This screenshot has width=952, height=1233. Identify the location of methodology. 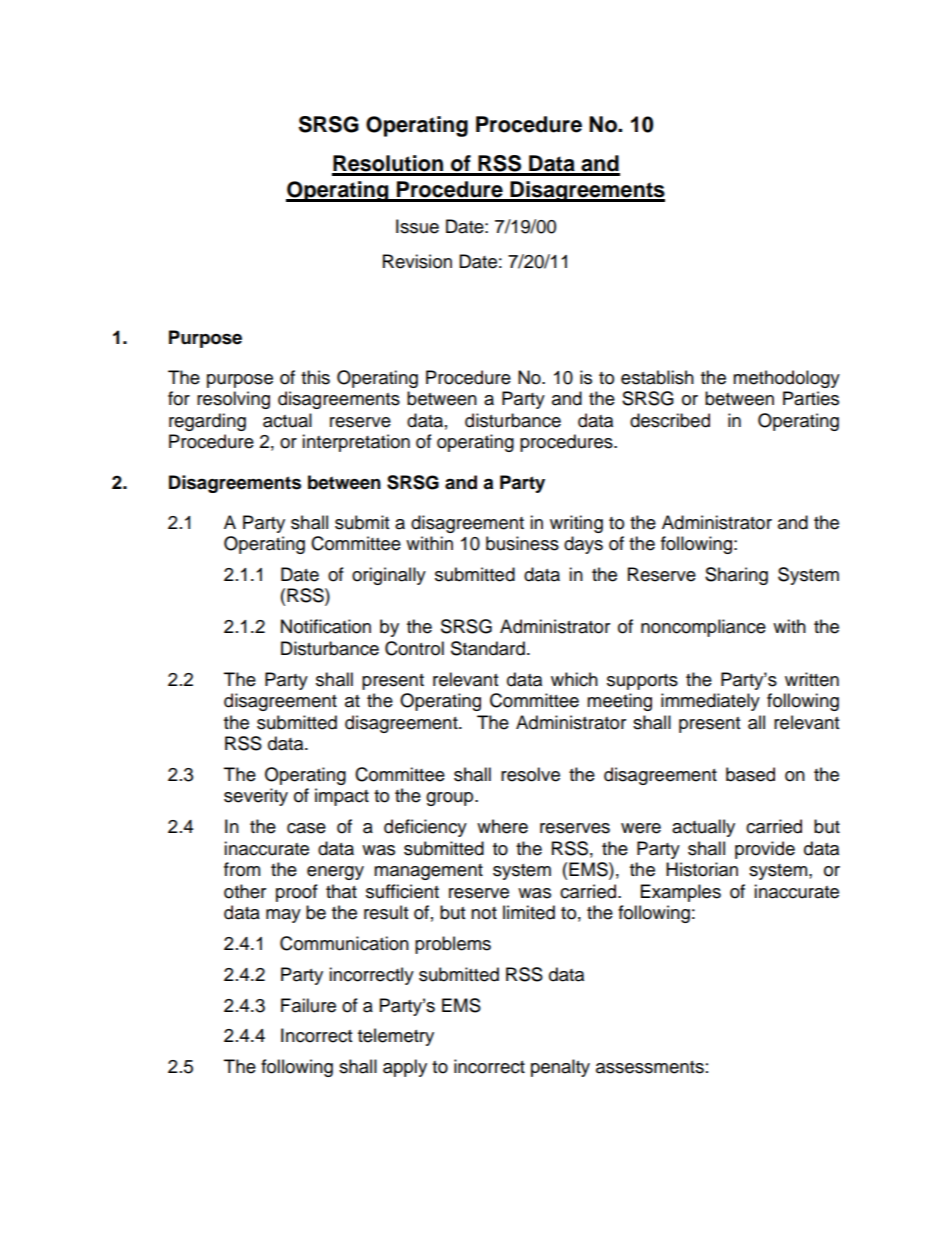
(786, 379).
